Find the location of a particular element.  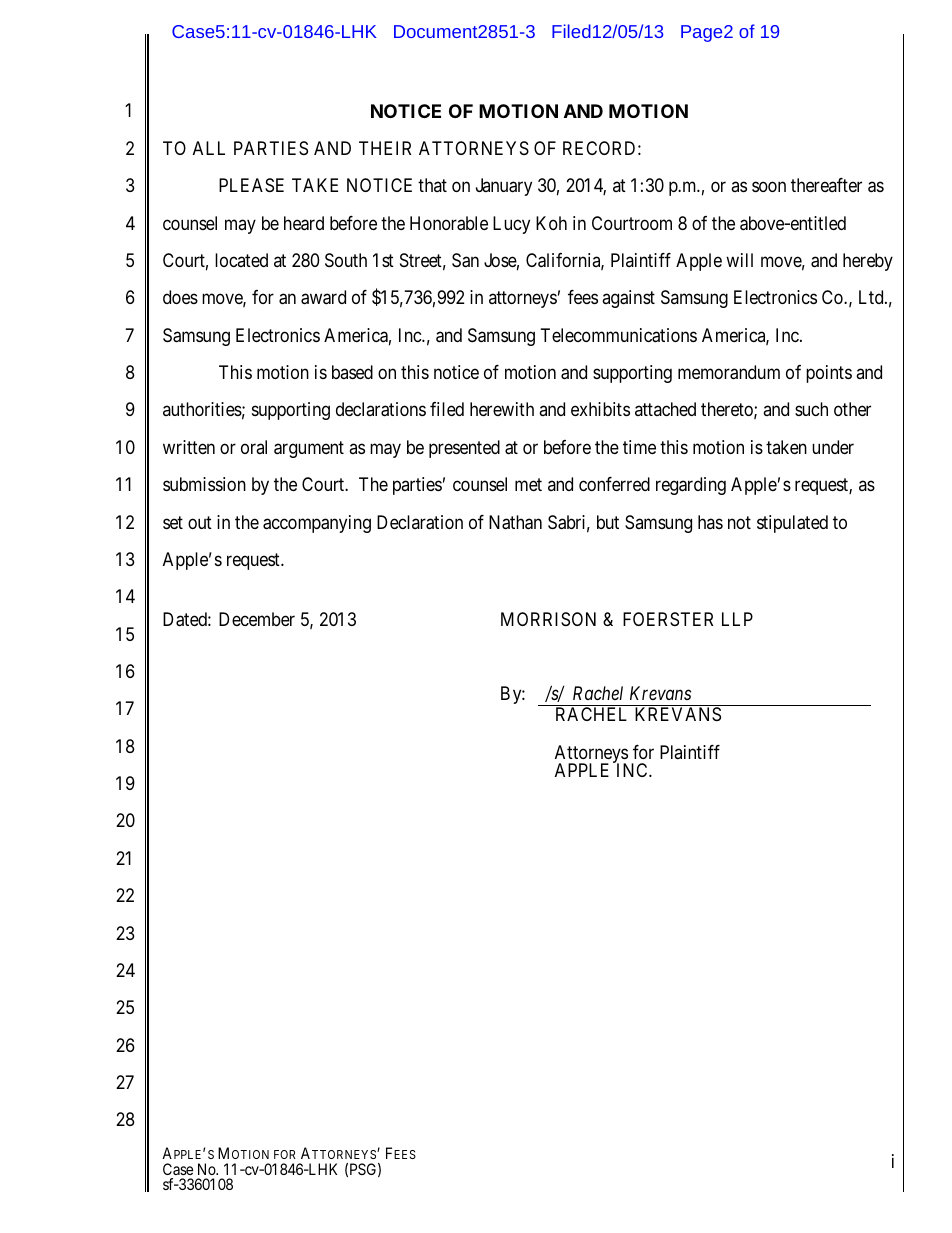

January is located at coordinates (504, 187).
